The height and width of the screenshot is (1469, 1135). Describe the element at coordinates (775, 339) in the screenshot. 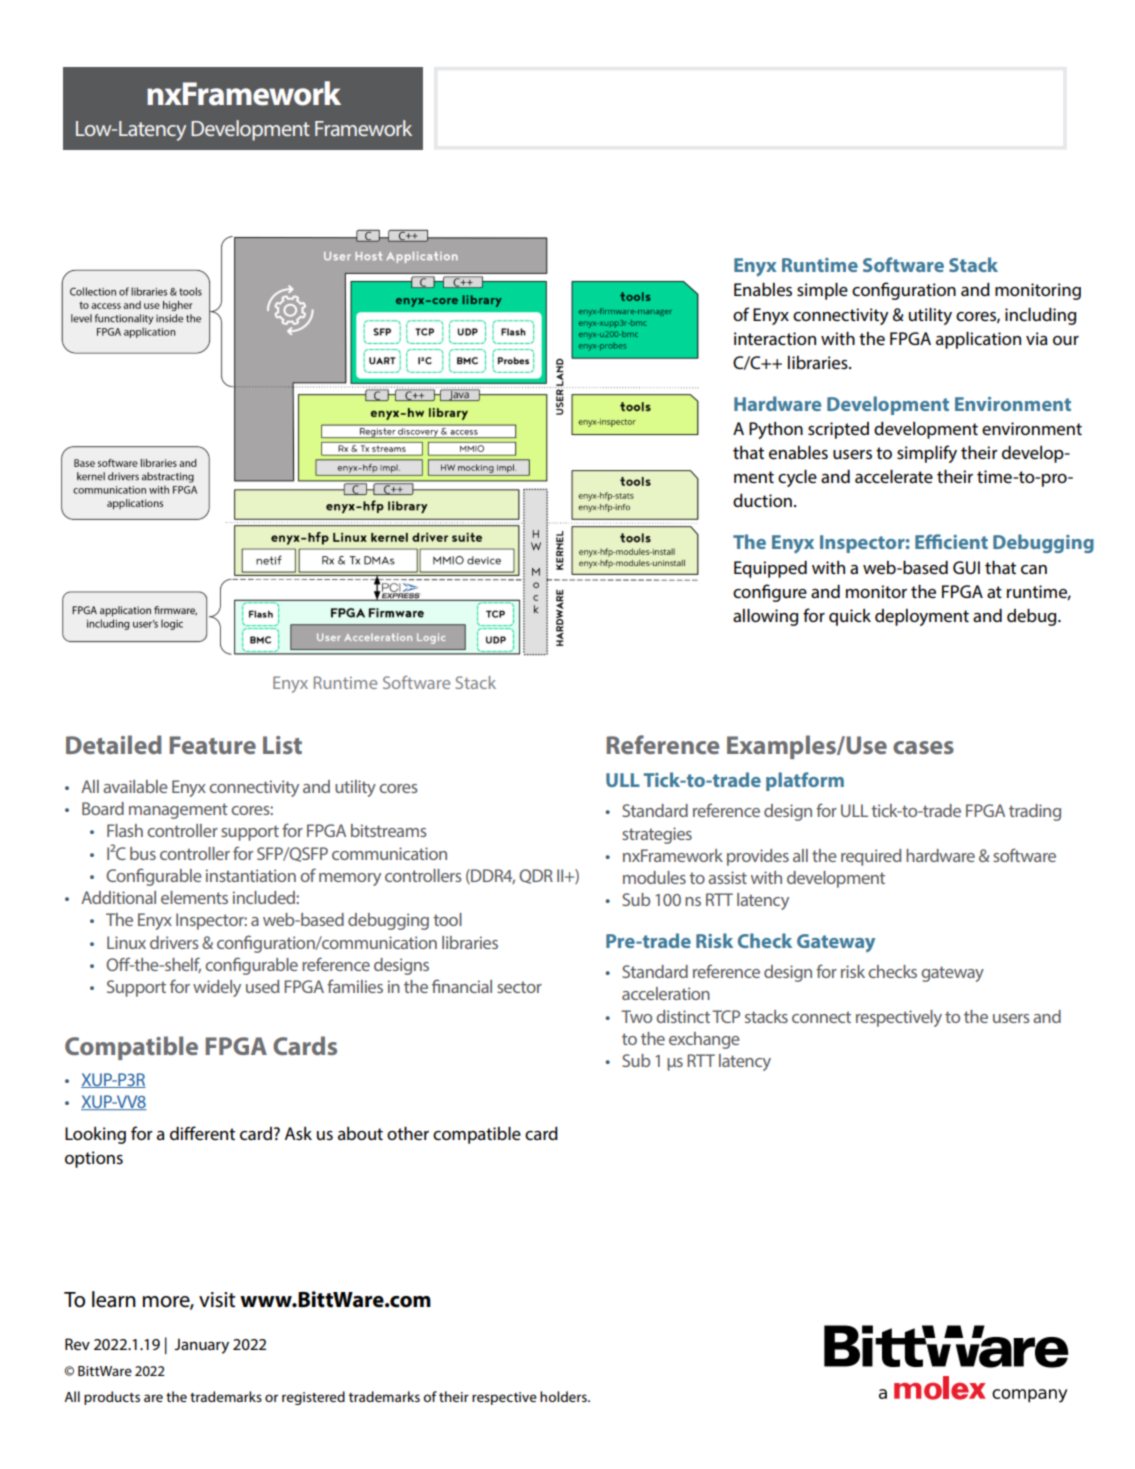

I see `interaction` at that location.
